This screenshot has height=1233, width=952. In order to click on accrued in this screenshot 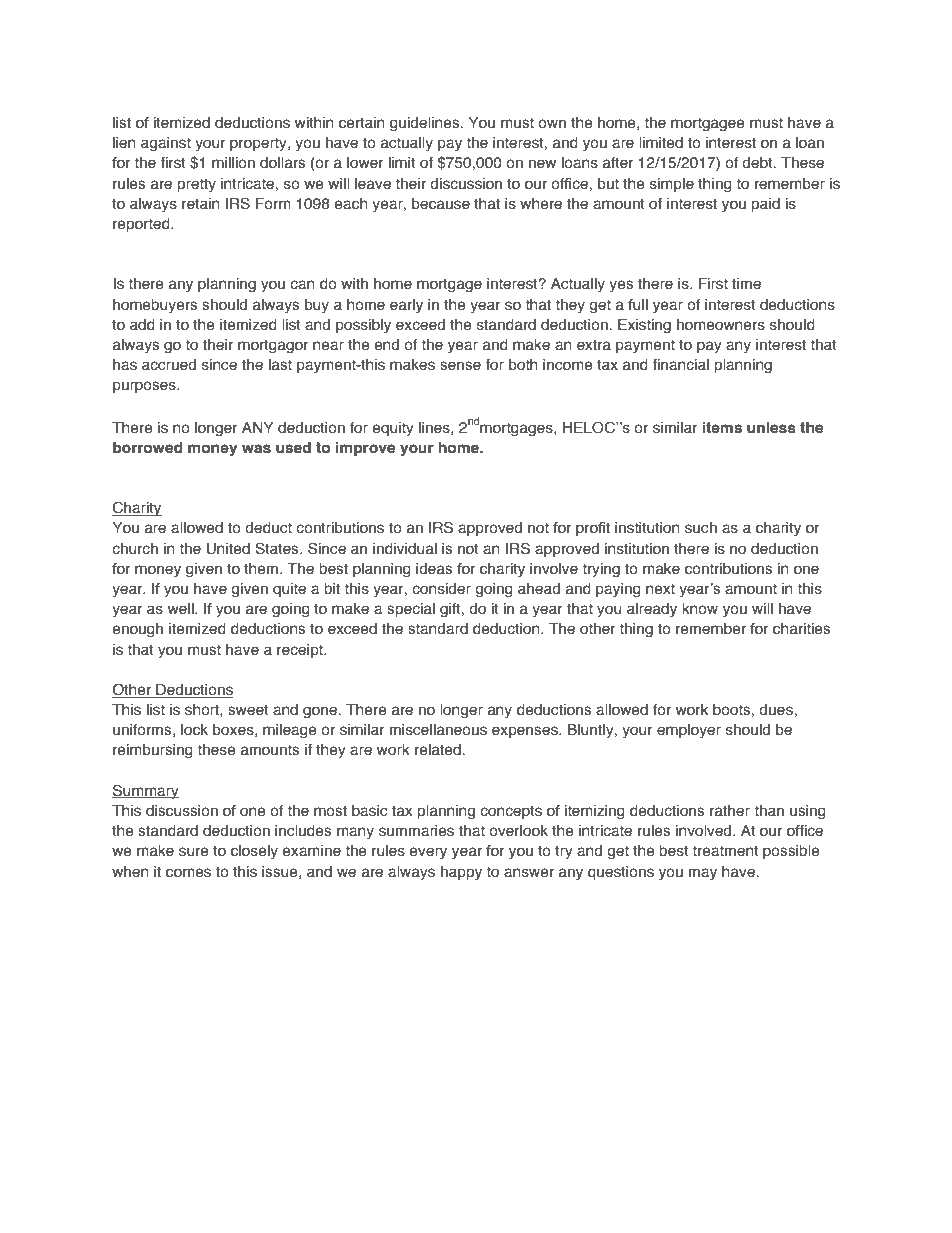, I will do `click(169, 365)`.
